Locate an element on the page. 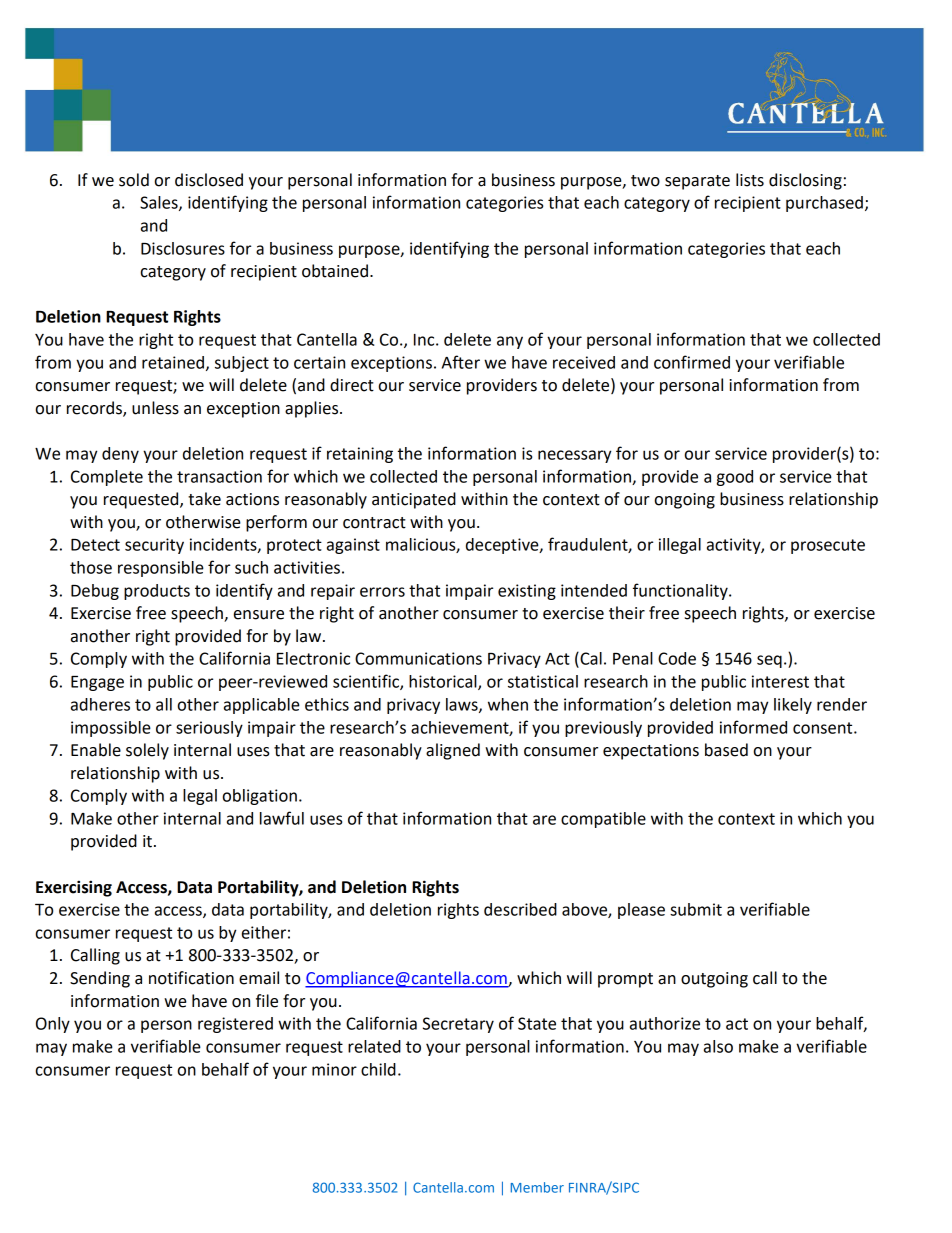 The image size is (952, 1233). lists is located at coordinates (750, 180).
